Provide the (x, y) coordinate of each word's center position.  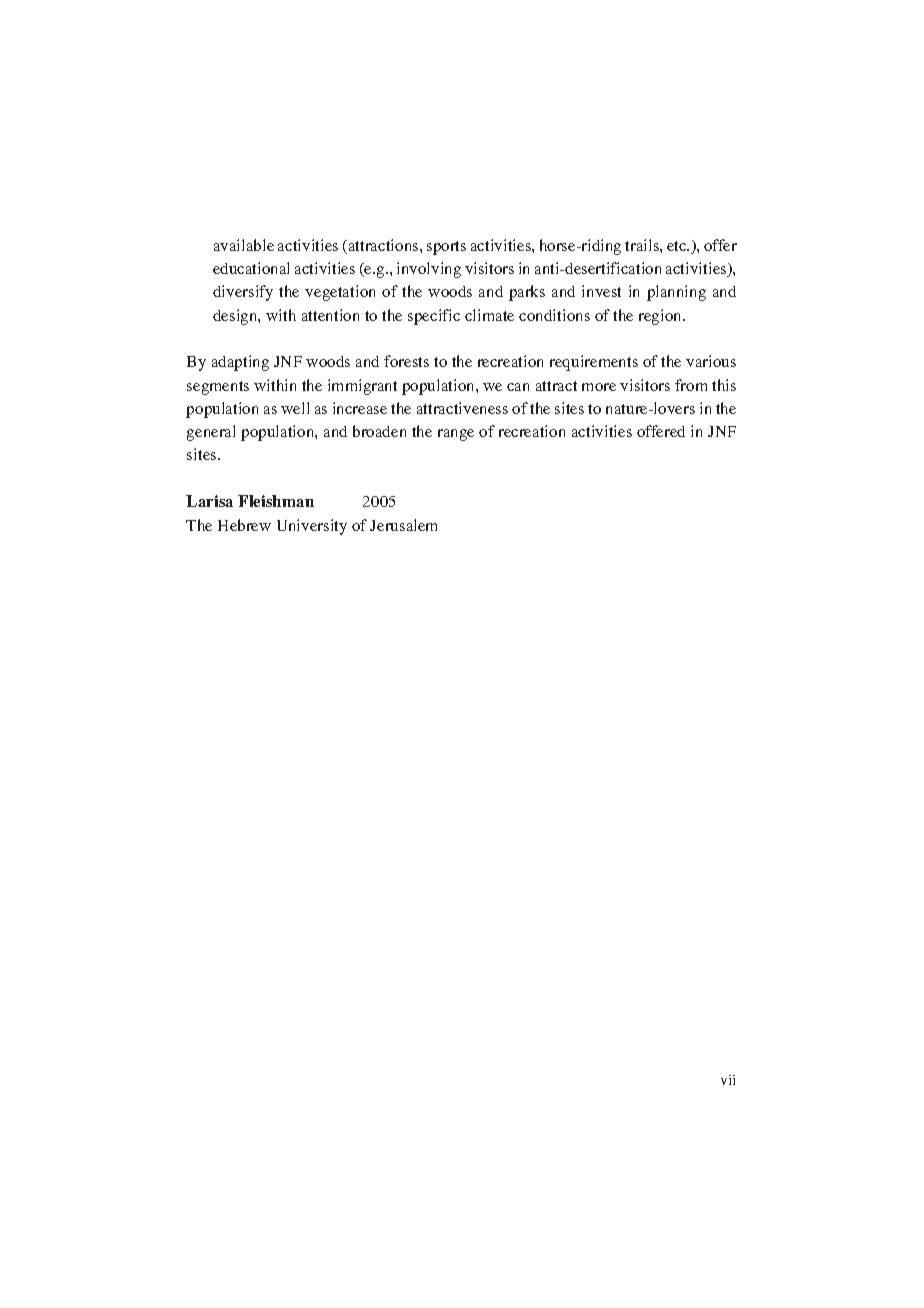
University (312, 527)
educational (251, 268)
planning (676, 293)
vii (728, 1080)
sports (446, 248)
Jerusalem (403, 525)
